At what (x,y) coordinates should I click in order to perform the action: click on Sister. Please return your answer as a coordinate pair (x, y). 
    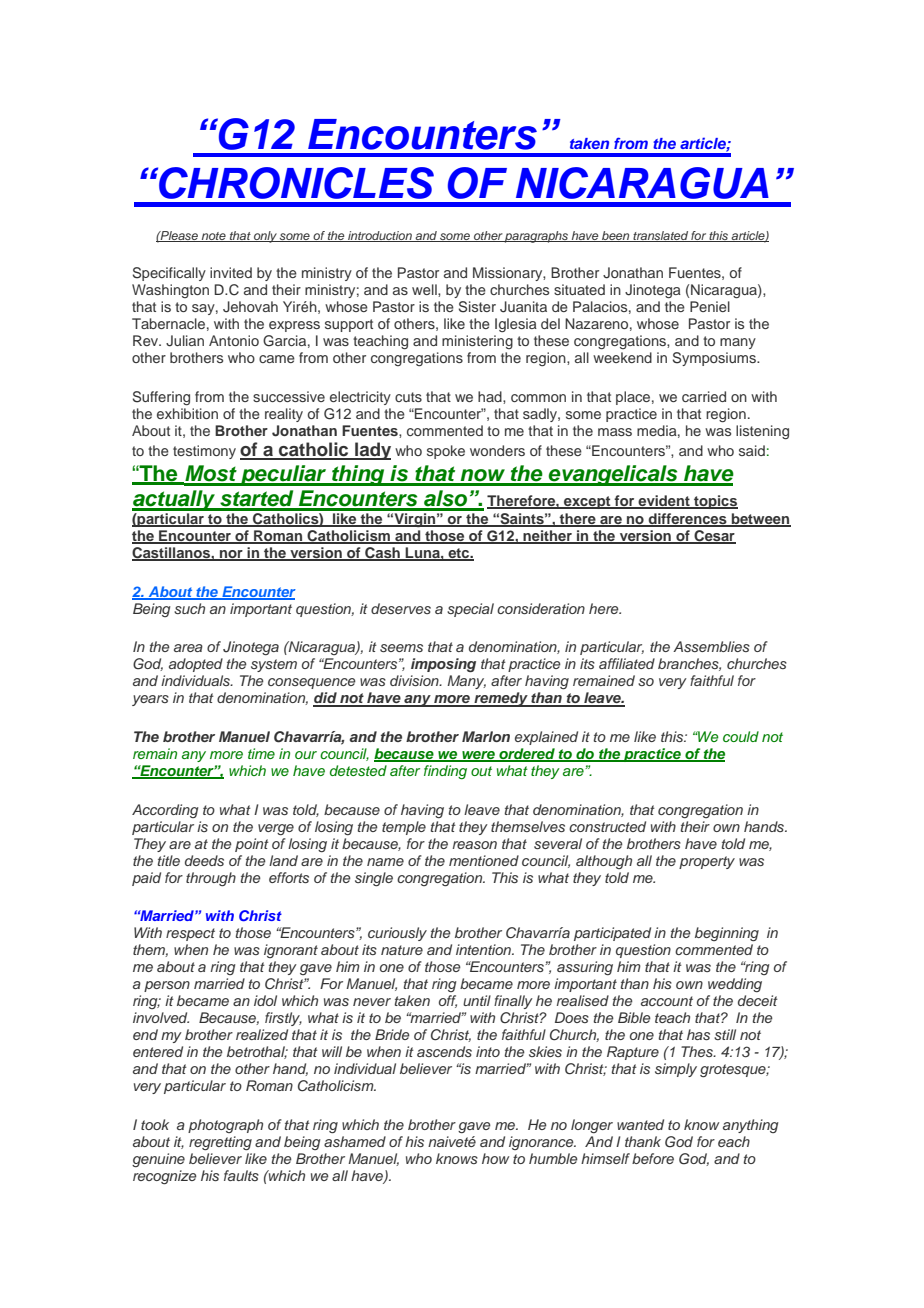
    Looking at the image, I should click on (477, 307).
